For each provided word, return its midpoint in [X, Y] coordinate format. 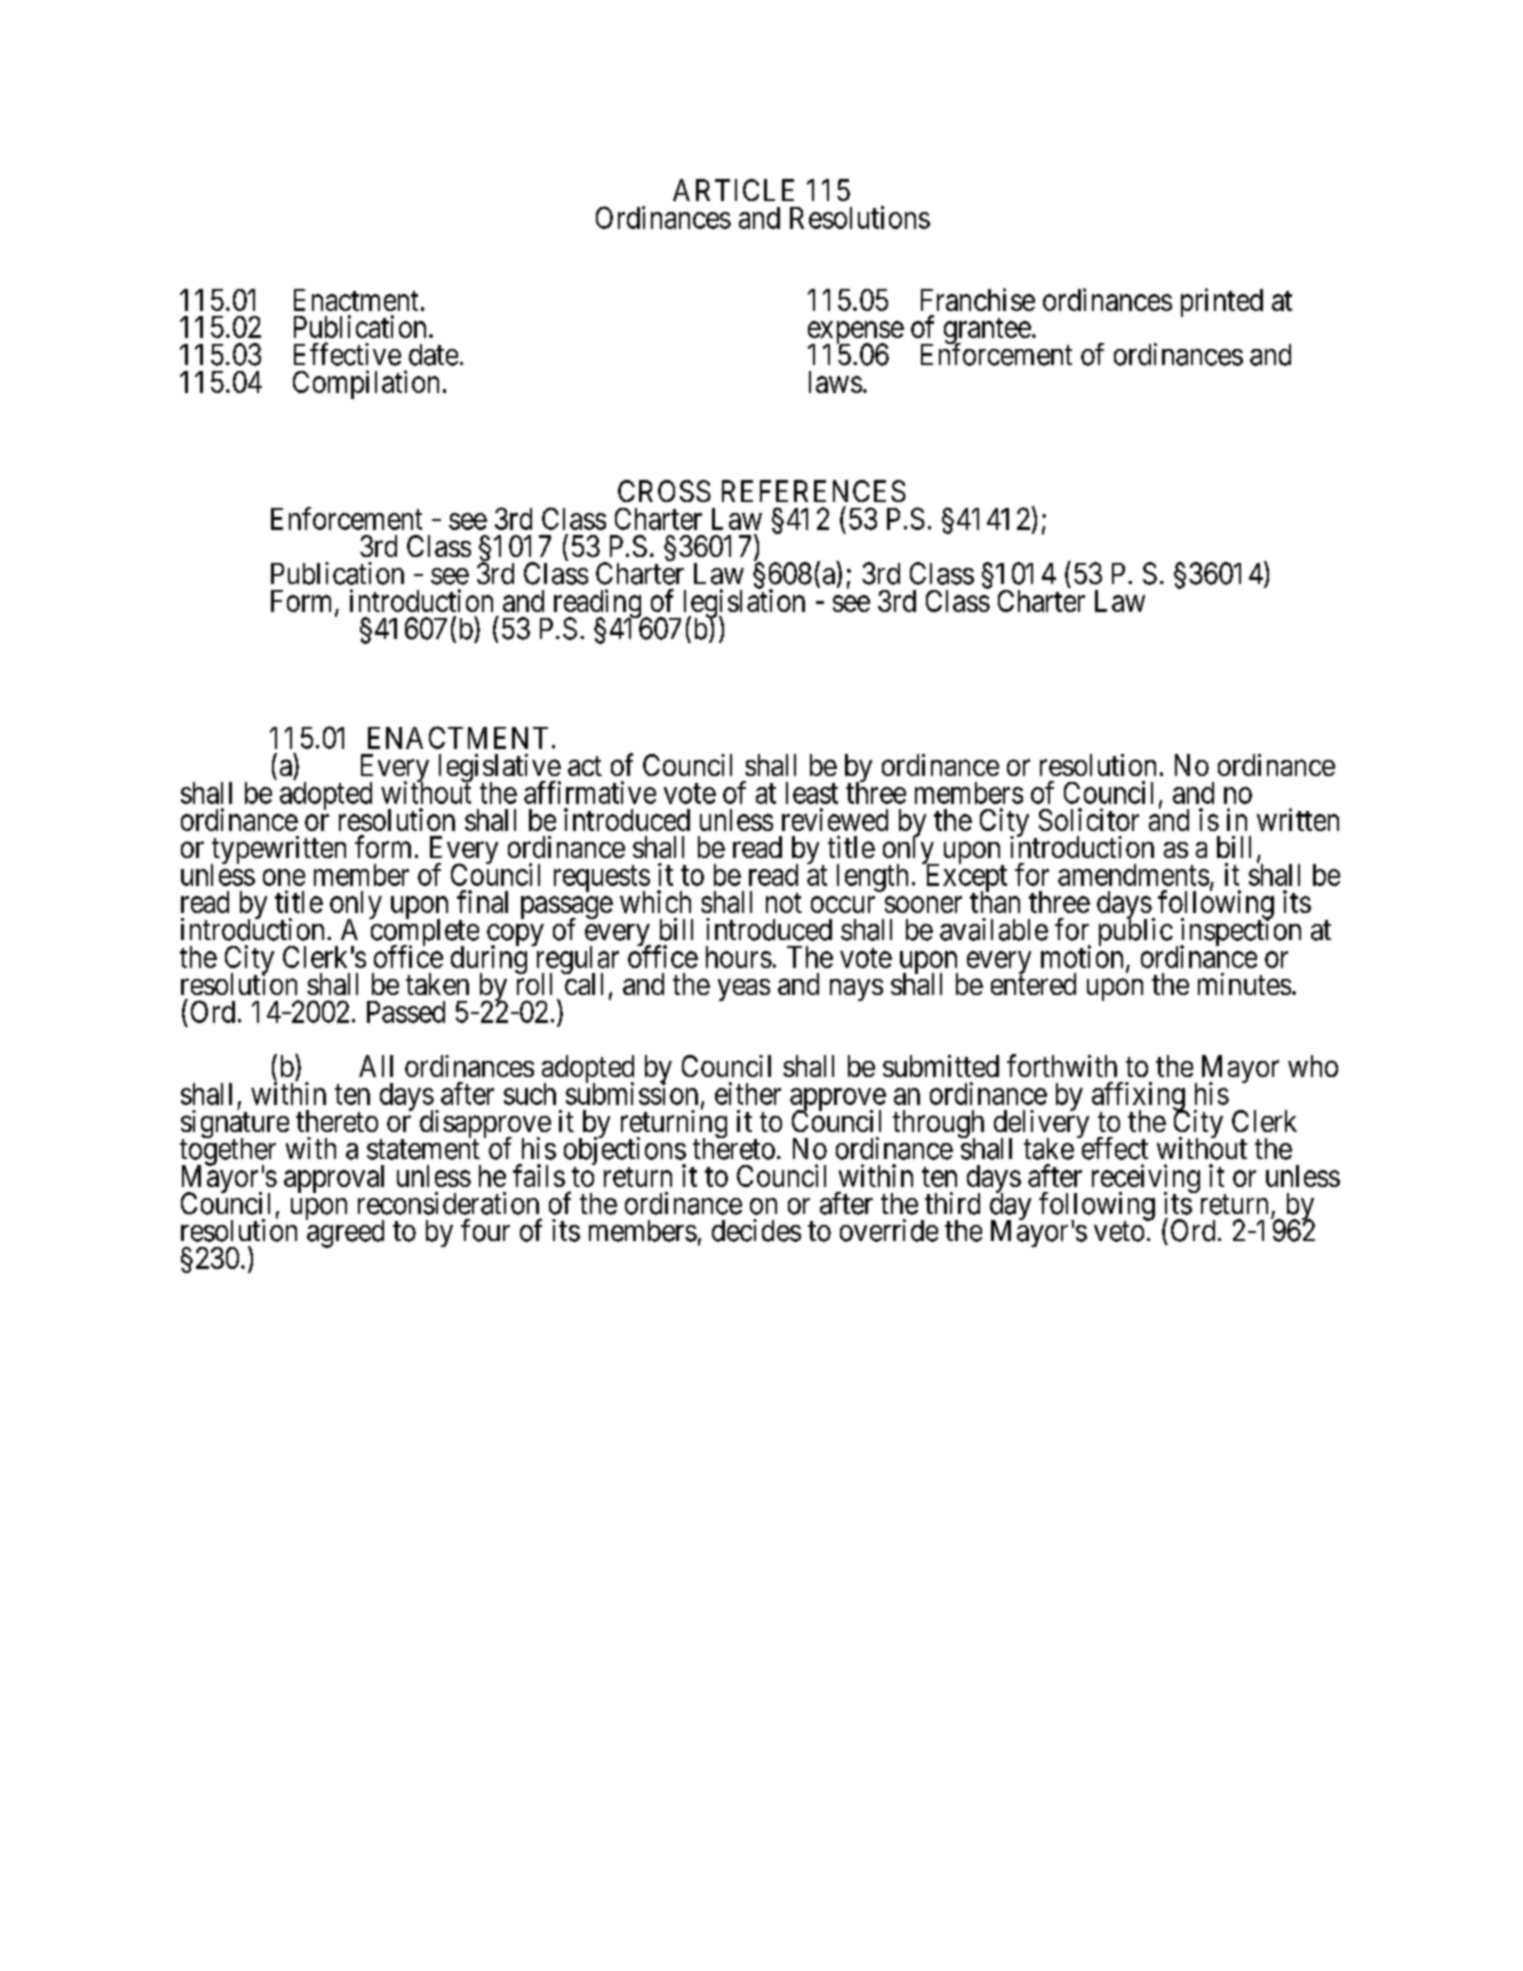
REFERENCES [814, 491]
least [812, 793]
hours [739, 957]
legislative [500, 769]
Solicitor [1089, 819]
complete [424, 933]
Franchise [978, 299]
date [433, 355]
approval [334, 1179]
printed [1222, 302]
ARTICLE [733, 190]
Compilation [366, 384]
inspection [1240, 933]
